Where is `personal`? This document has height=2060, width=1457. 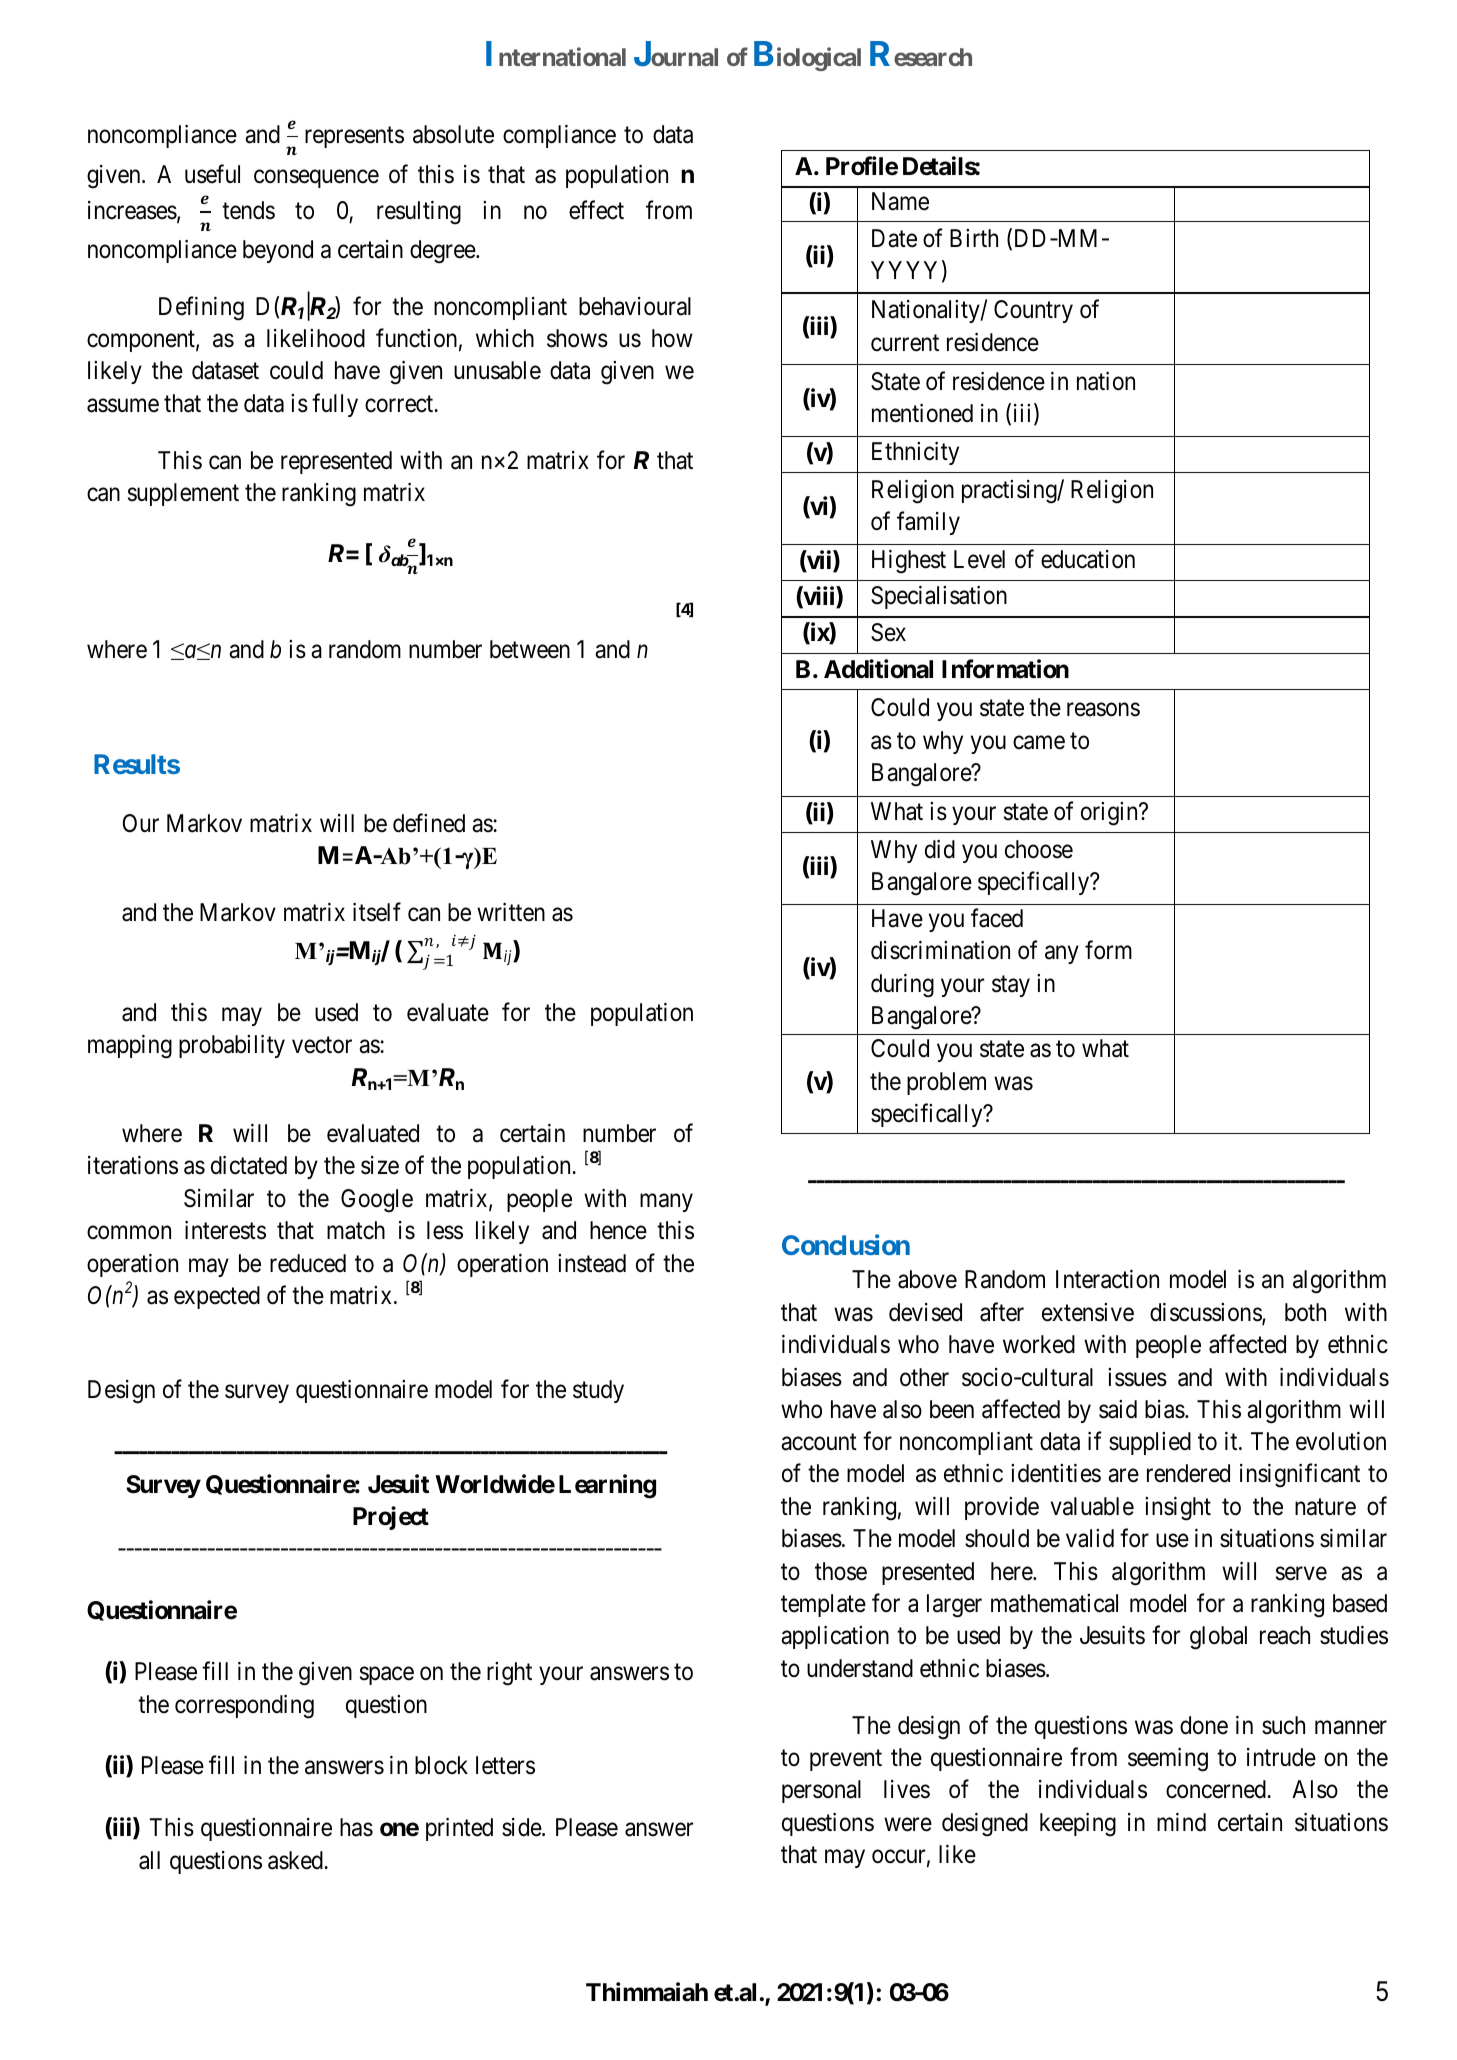
personal is located at coordinates (821, 1791).
